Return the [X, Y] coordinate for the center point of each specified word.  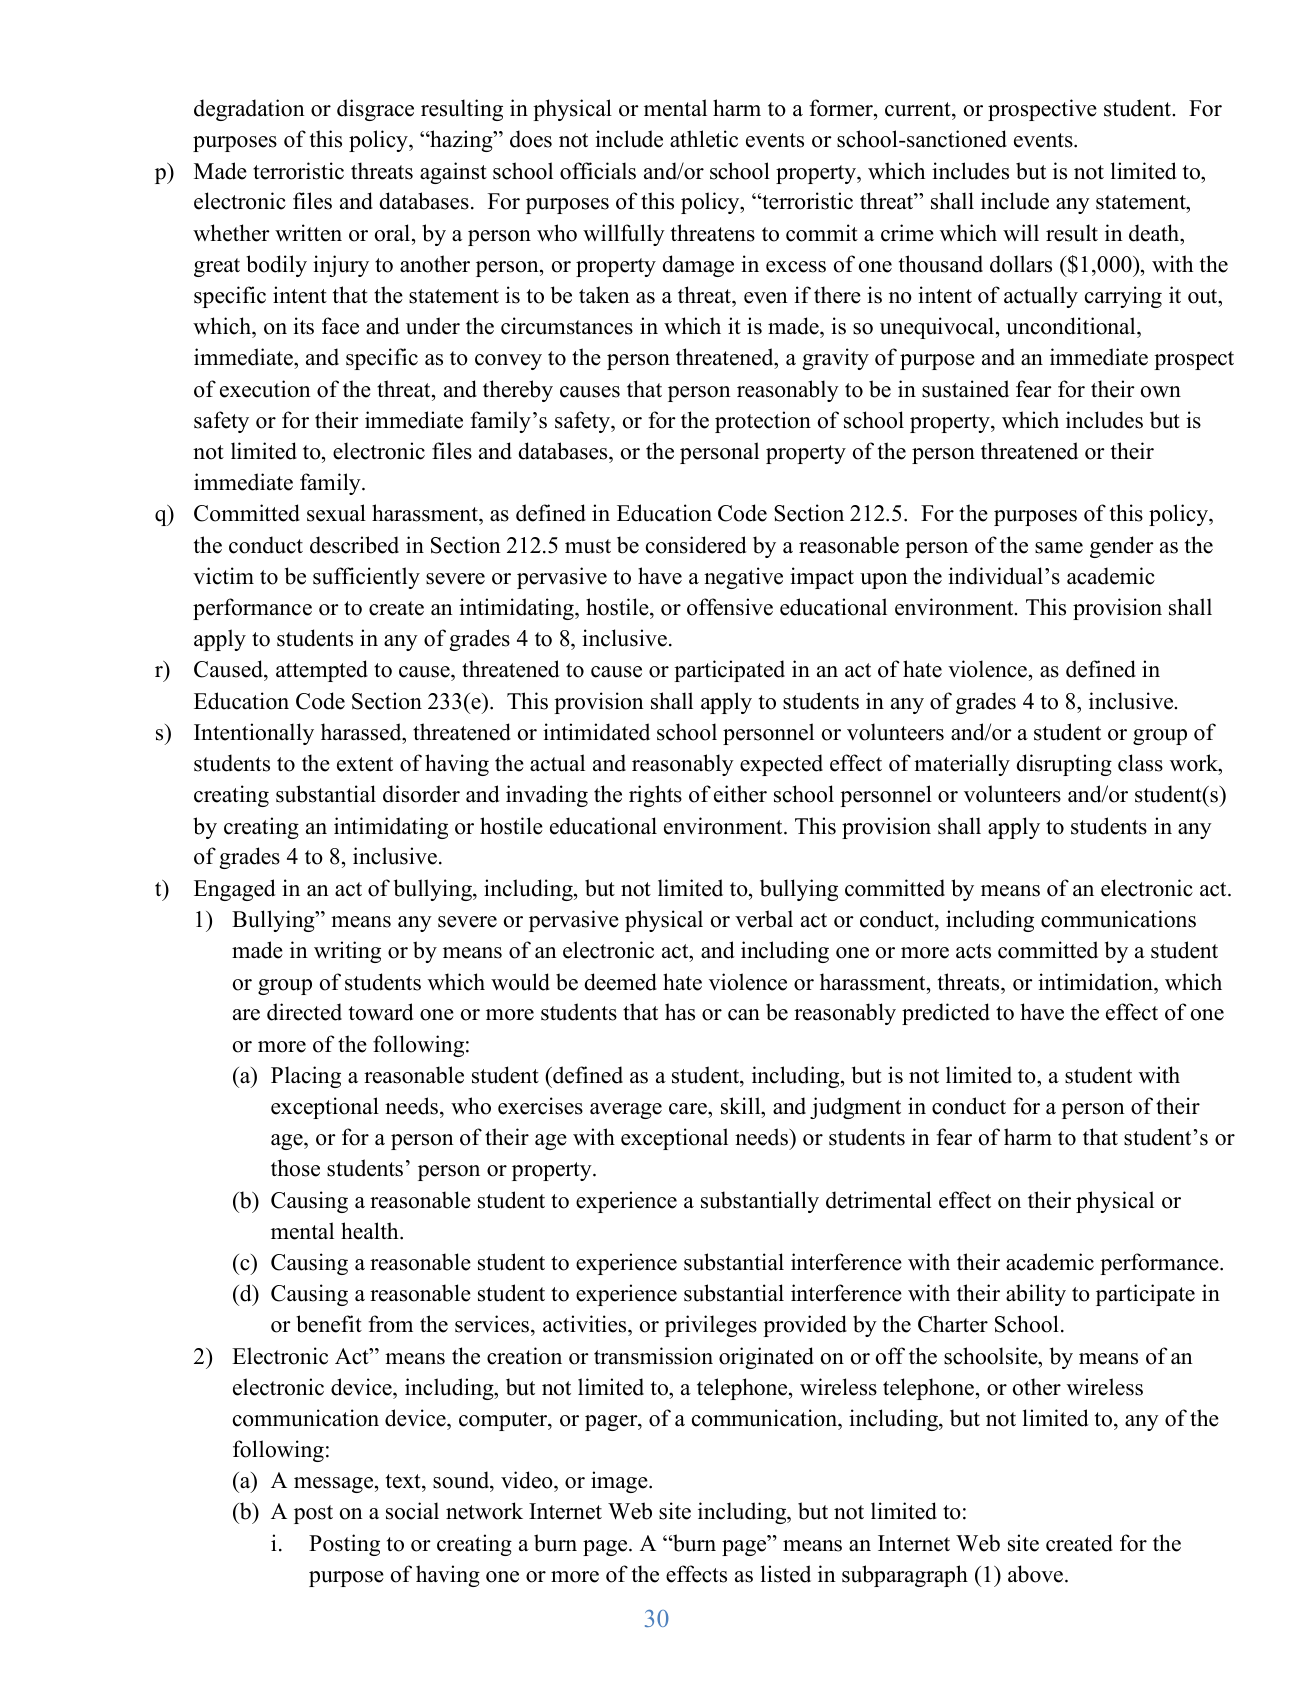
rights [655, 796]
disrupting [1064, 765]
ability [1036, 1295]
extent [365, 764]
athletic [704, 139]
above [1037, 1574]
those [295, 1168]
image [620, 1482]
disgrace [375, 110]
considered [696, 545]
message [335, 1485]
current [919, 109]
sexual [336, 513]
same [1059, 548]
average [626, 1111]
